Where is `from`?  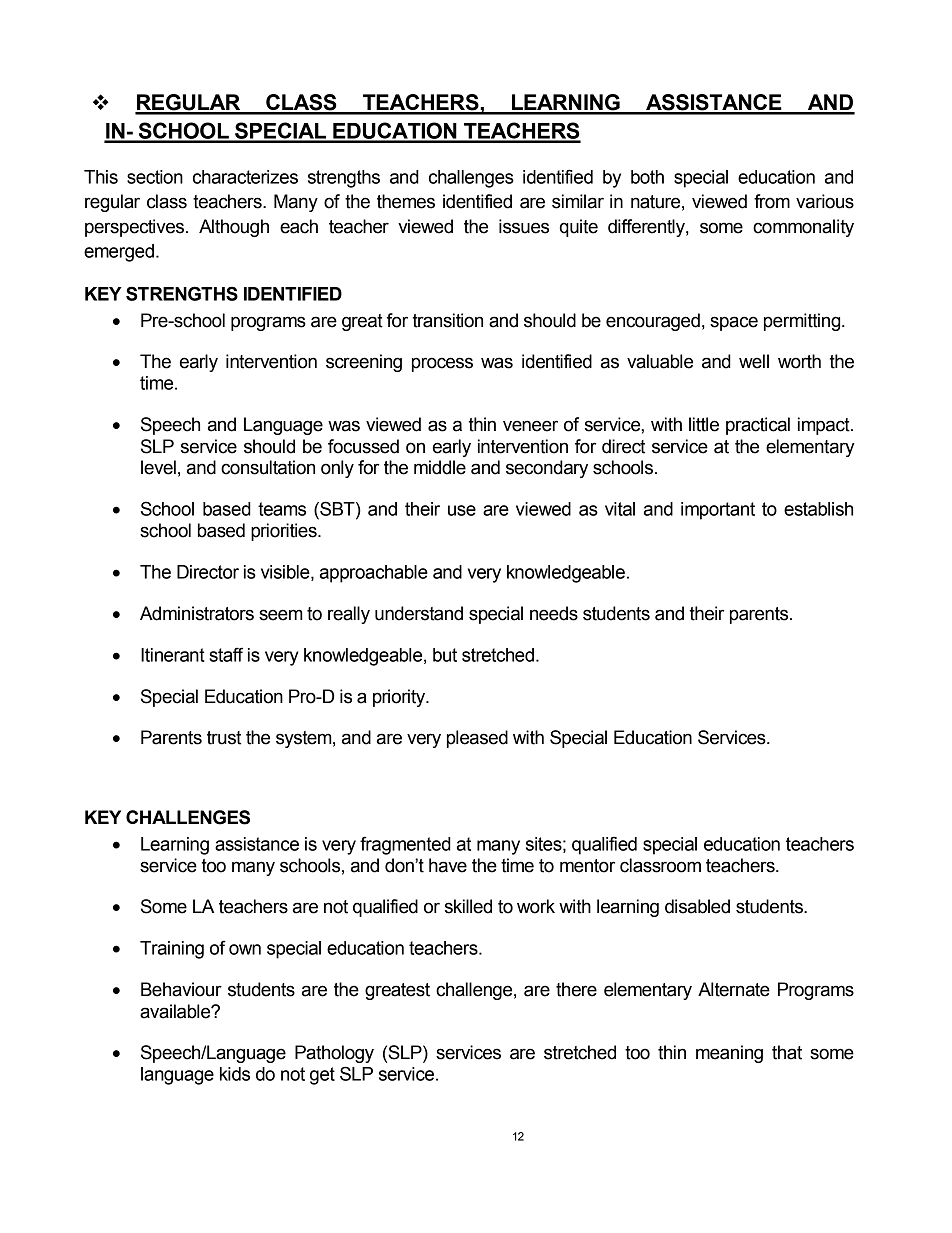
from is located at coordinates (772, 201).
